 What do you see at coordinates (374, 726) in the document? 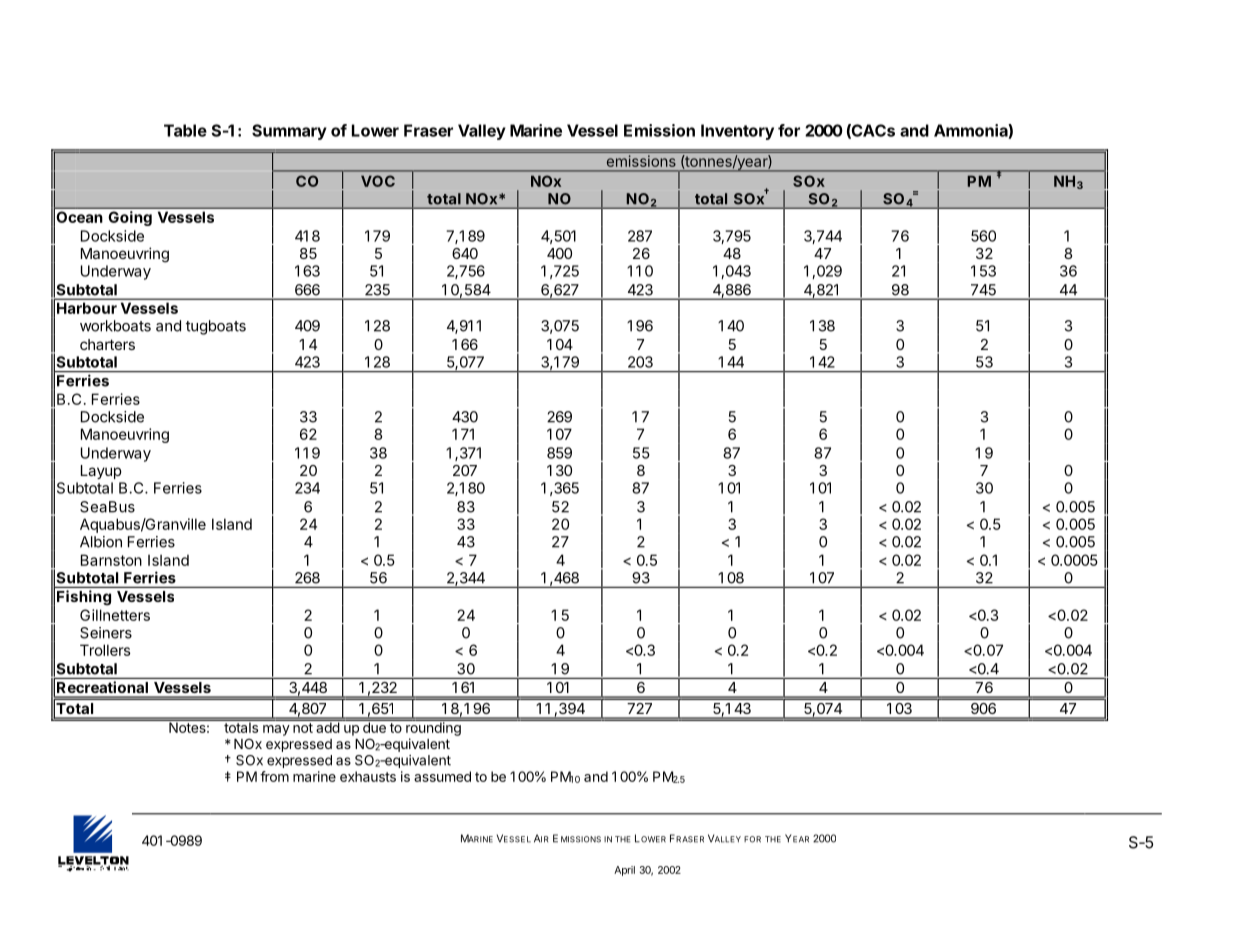
I see `due` at bounding box center [374, 726].
